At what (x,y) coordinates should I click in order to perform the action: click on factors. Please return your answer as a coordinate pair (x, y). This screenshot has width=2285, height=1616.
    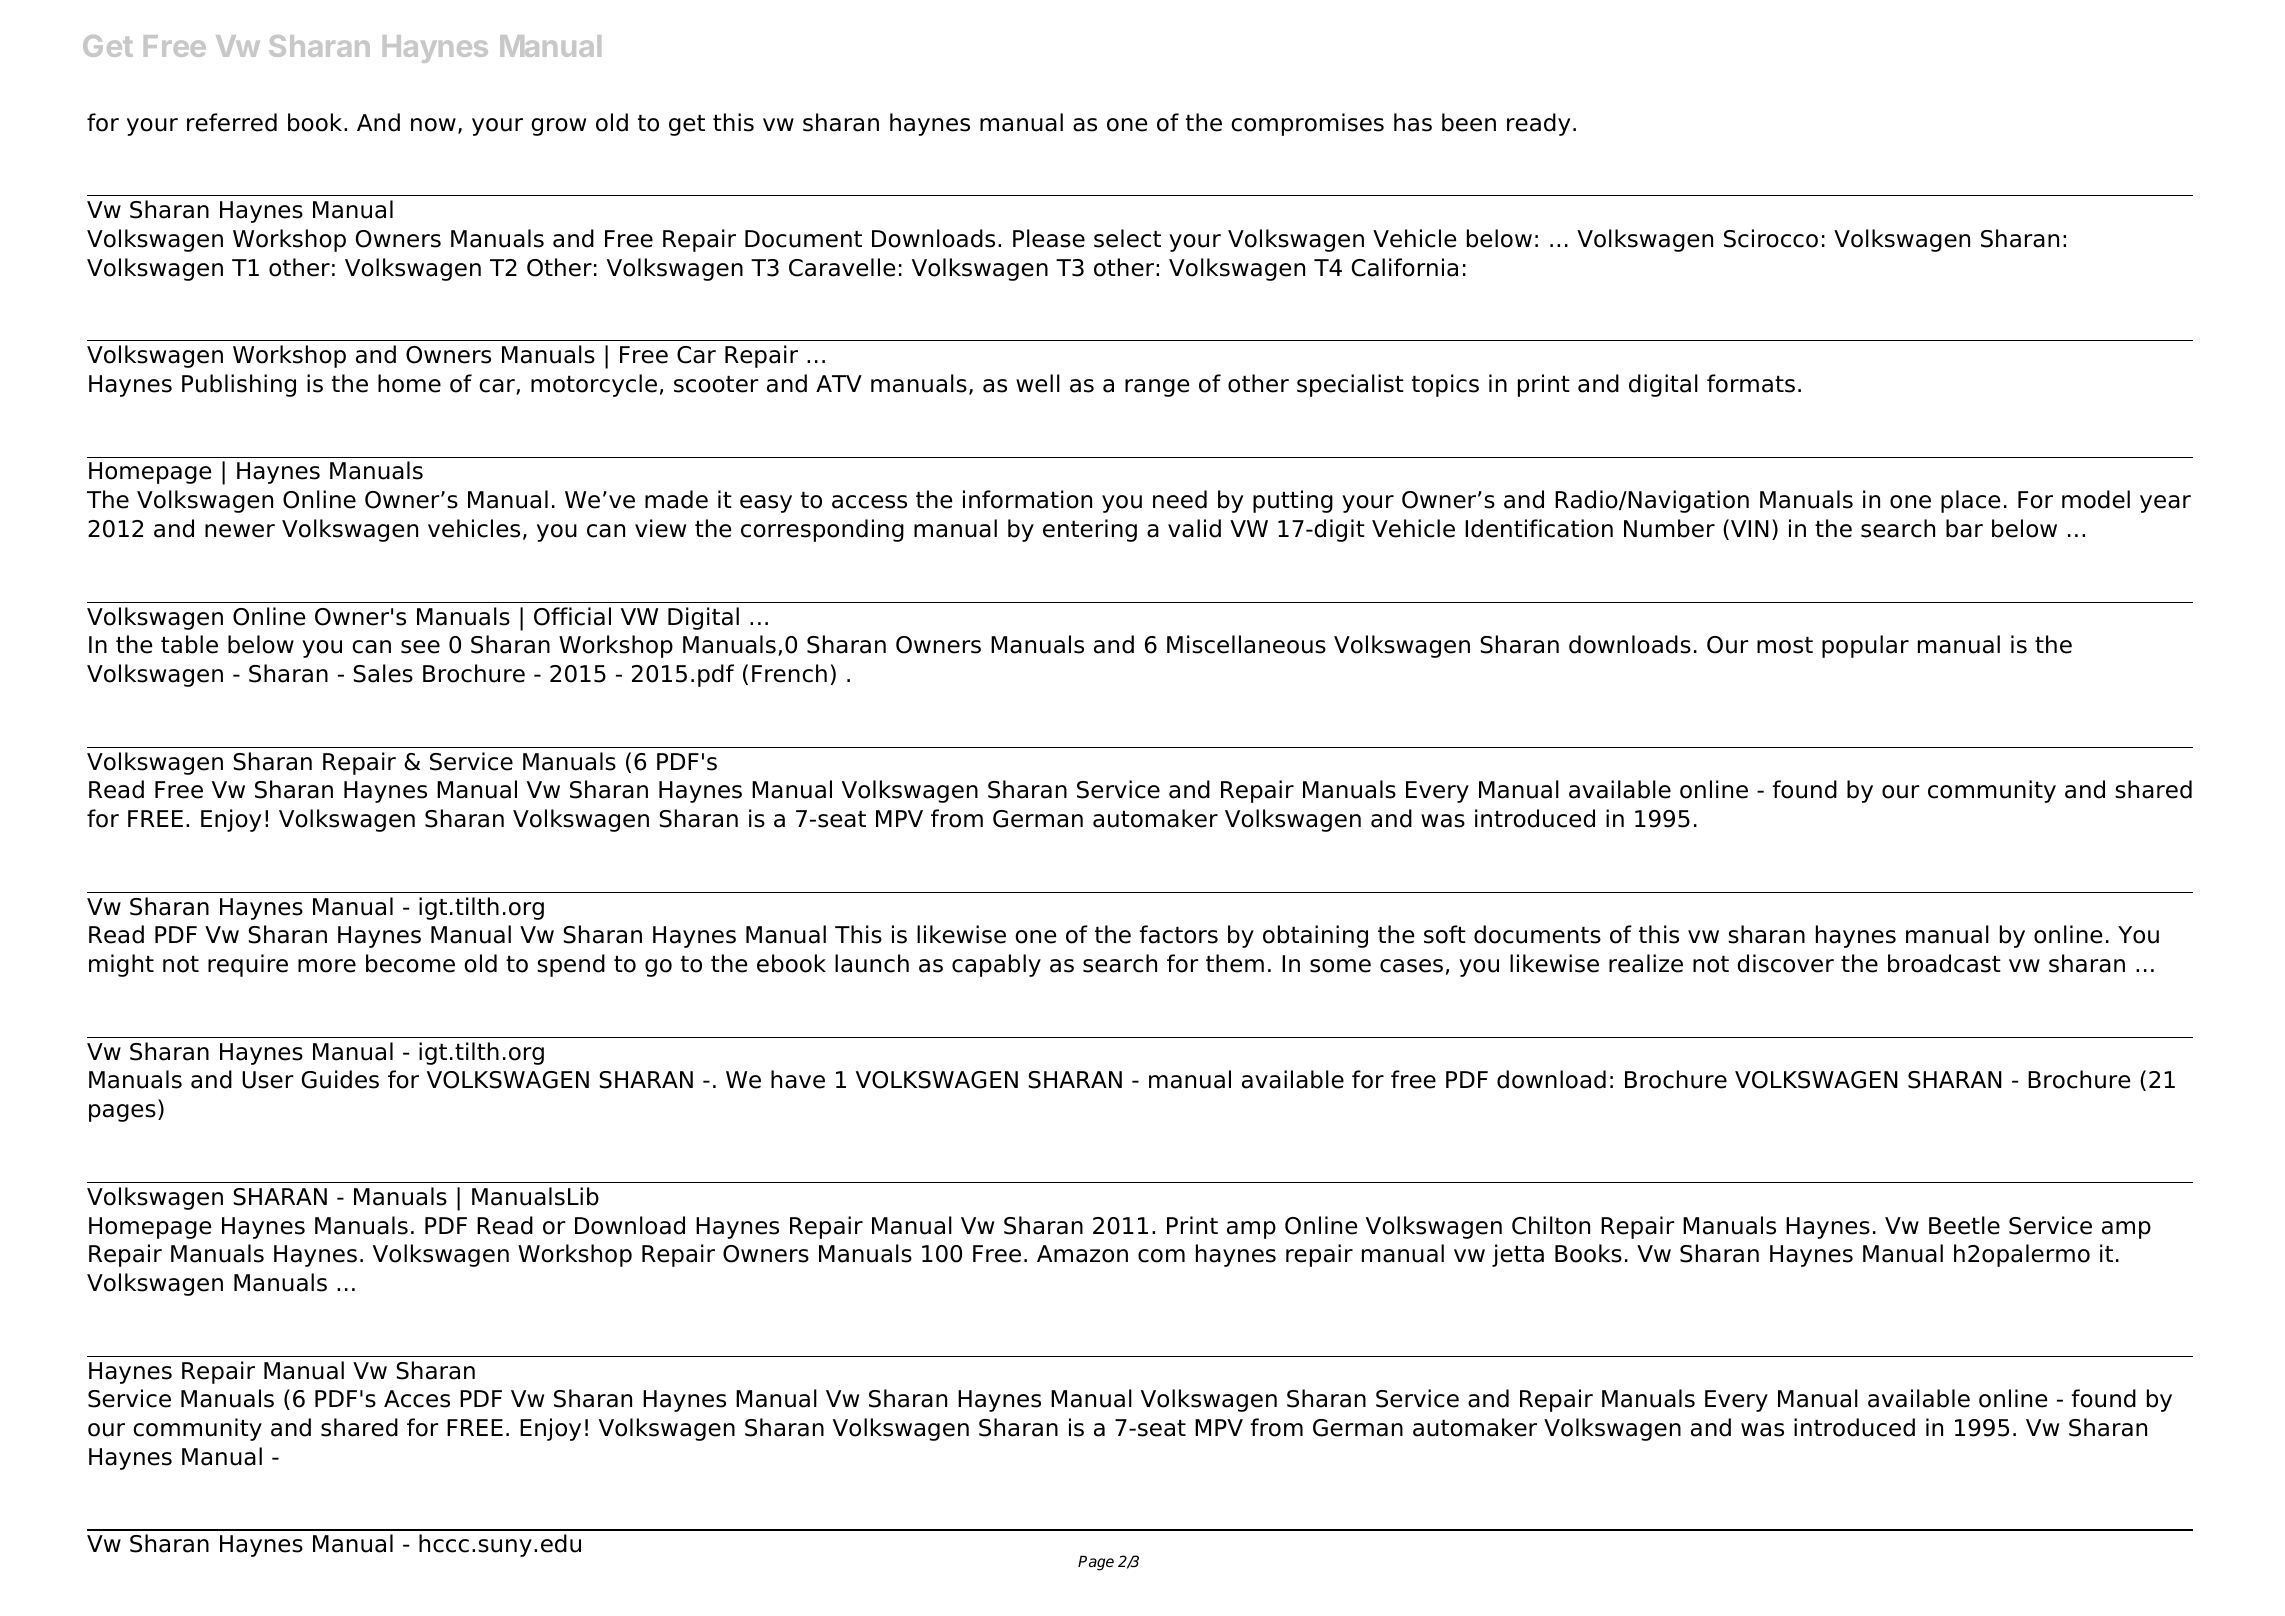
    Looking at the image, I should click on (1178, 934).
